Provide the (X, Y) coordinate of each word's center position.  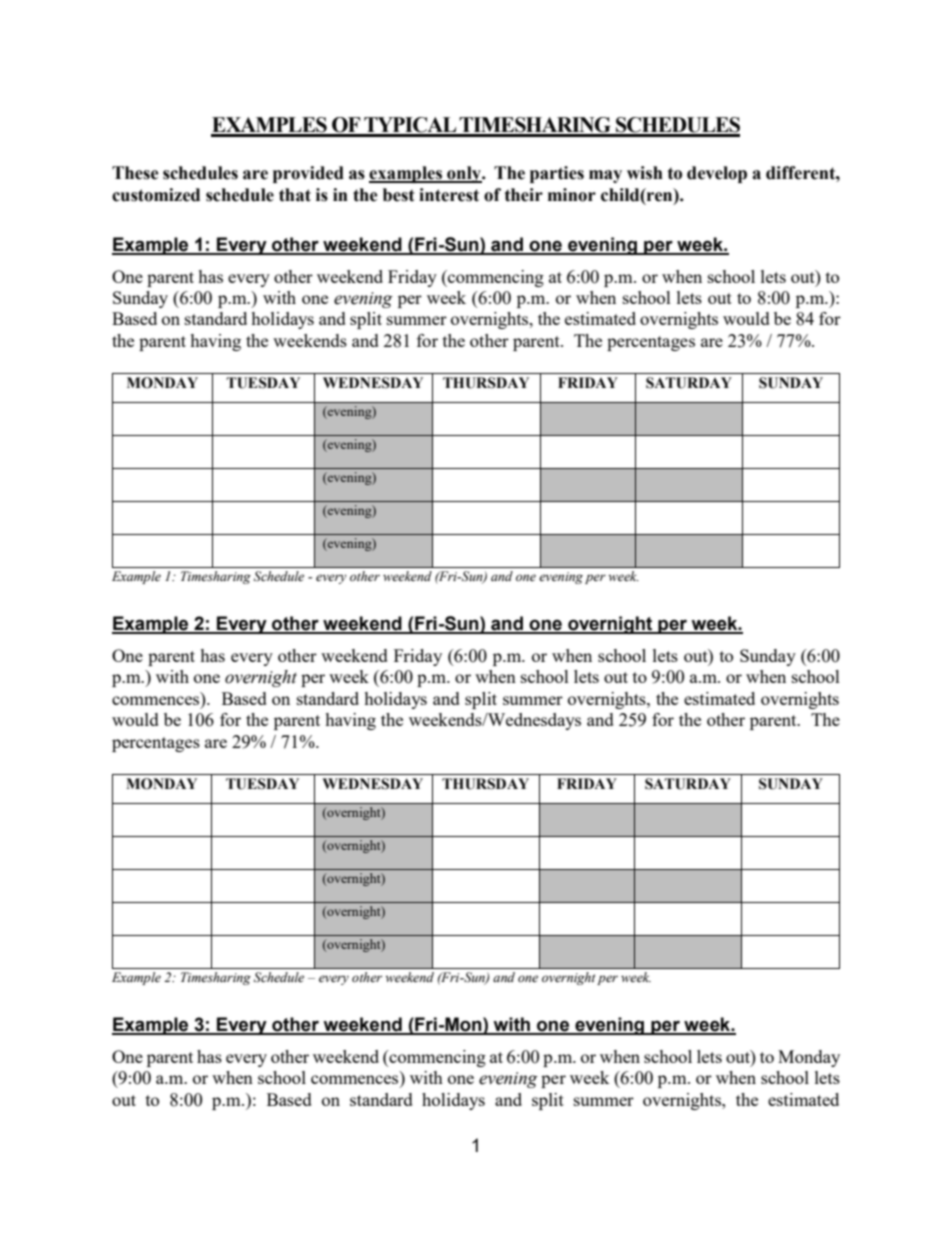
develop (717, 174)
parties (557, 174)
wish (645, 173)
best (399, 195)
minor (572, 195)
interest (449, 195)
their (524, 195)
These (135, 173)
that (295, 195)
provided (308, 174)
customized (156, 195)
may (605, 176)
